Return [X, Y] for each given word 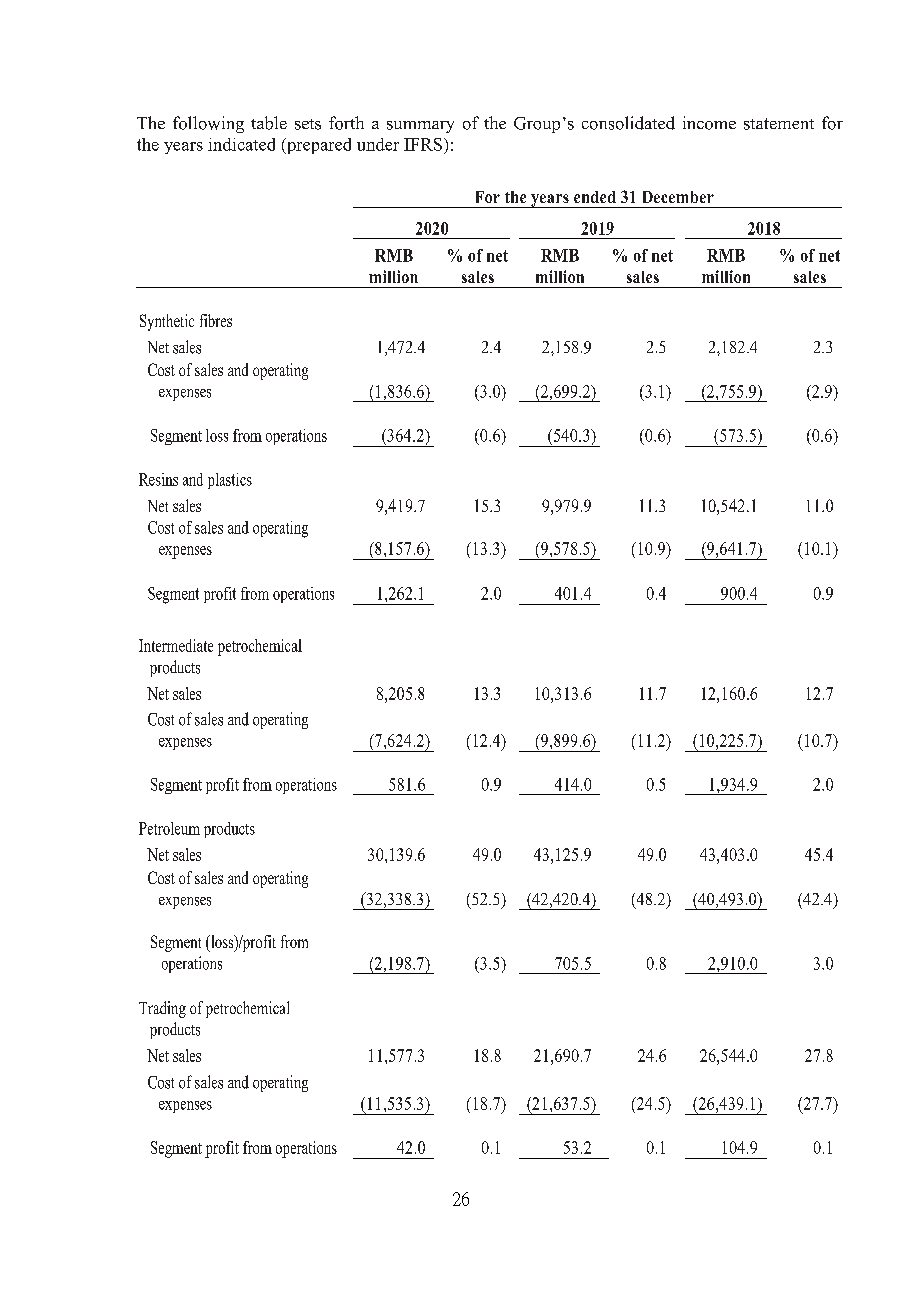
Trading [162, 1009]
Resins [158, 479]
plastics [230, 481]
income [709, 123]
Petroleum [169, 828]
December [678, 197]
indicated [241, 144]
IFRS [423, 144]
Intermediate [176, 645]
